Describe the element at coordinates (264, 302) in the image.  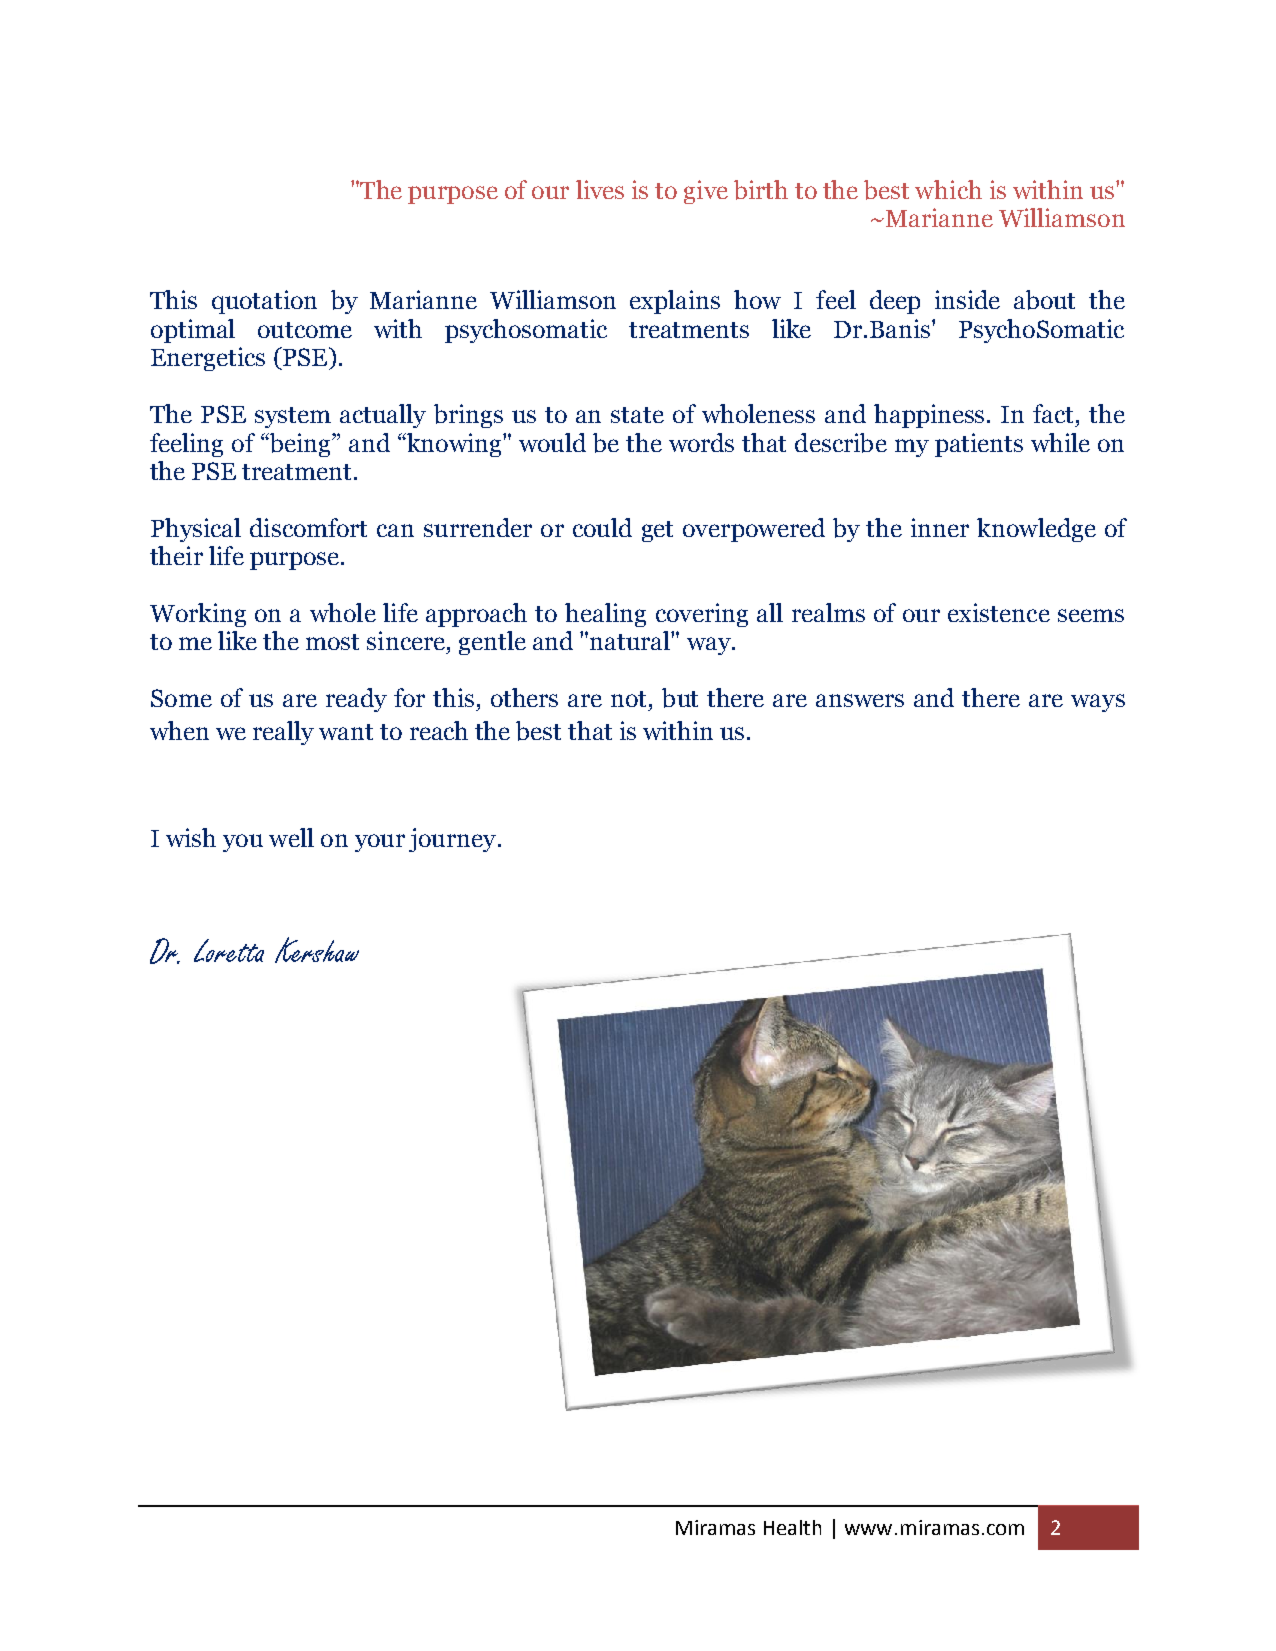
I see `quotation` at that location.
